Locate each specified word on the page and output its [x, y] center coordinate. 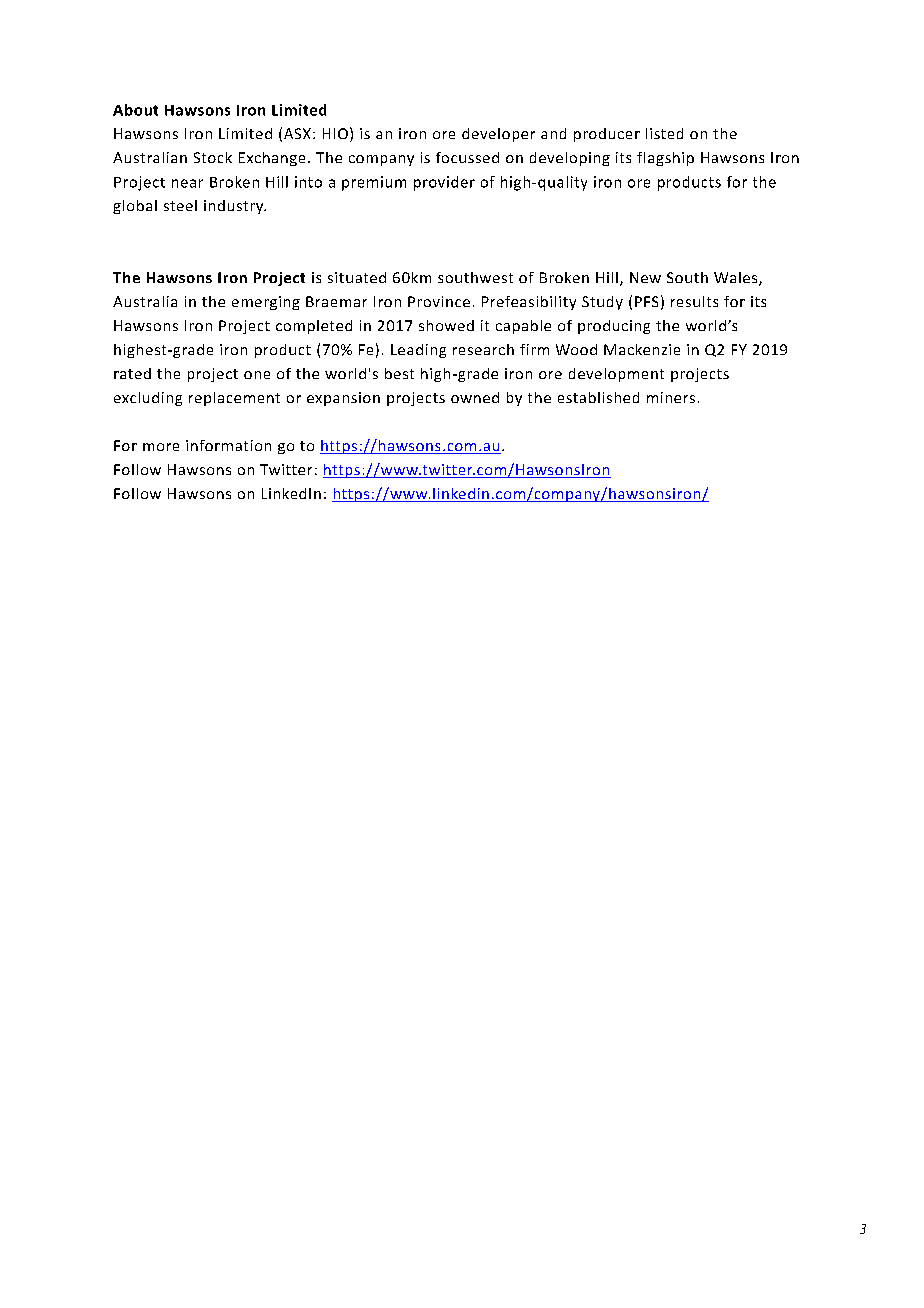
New [645, 277]
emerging [266, 303]
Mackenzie [642, 349]
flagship [665, 159]
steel [180, 205]
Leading [418, 351]
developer [498, 135]
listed [664, 133]
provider [444, 183]
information [228, 445]
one [257, 375]
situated [357, 277]
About [135, 110]
